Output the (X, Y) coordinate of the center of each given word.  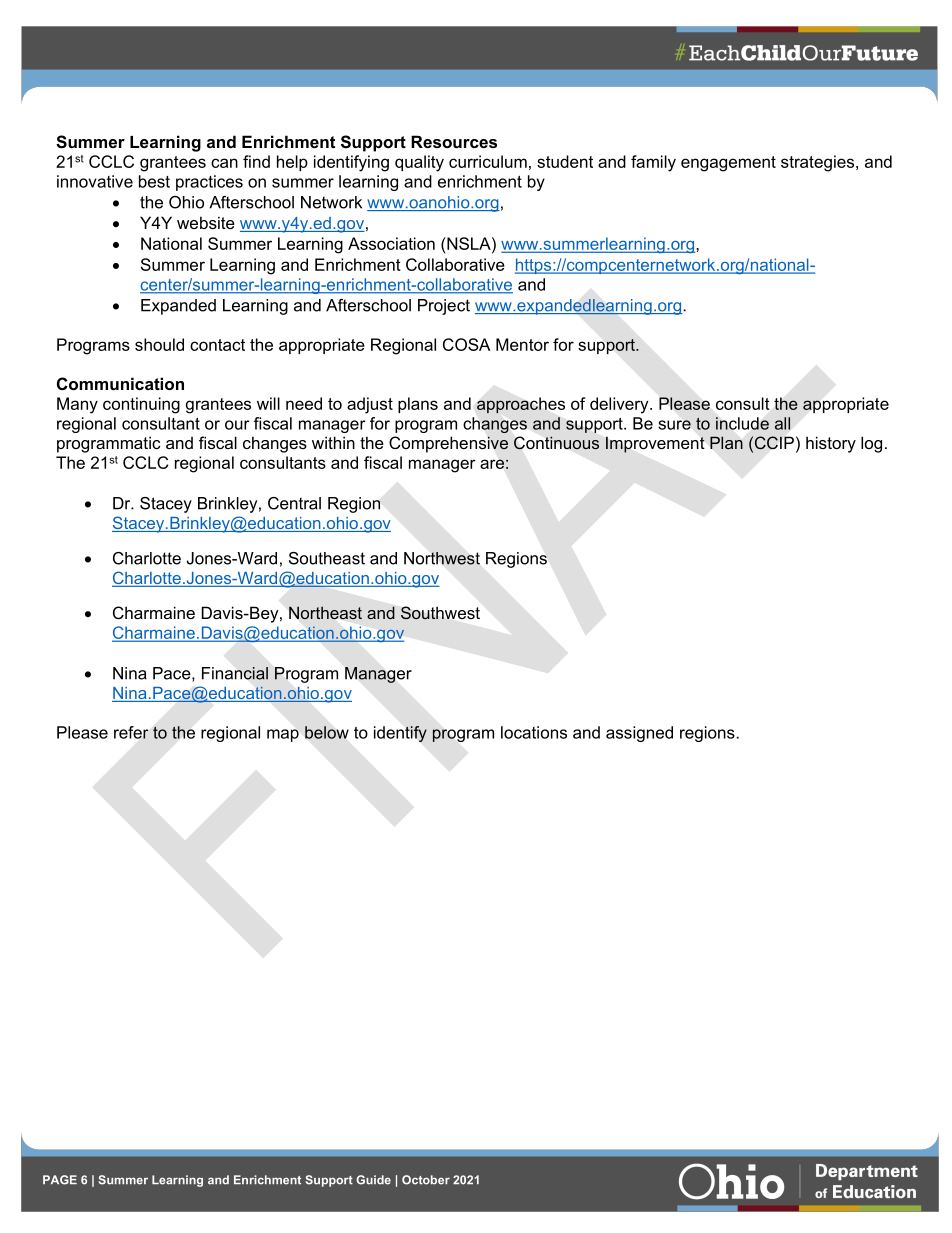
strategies (819, 163)
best (154, 181)
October (426, 1180)
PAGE (60, 1180)
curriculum (488, 161)
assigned (639, 734)
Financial (235, 673)
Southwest (440, 613)
